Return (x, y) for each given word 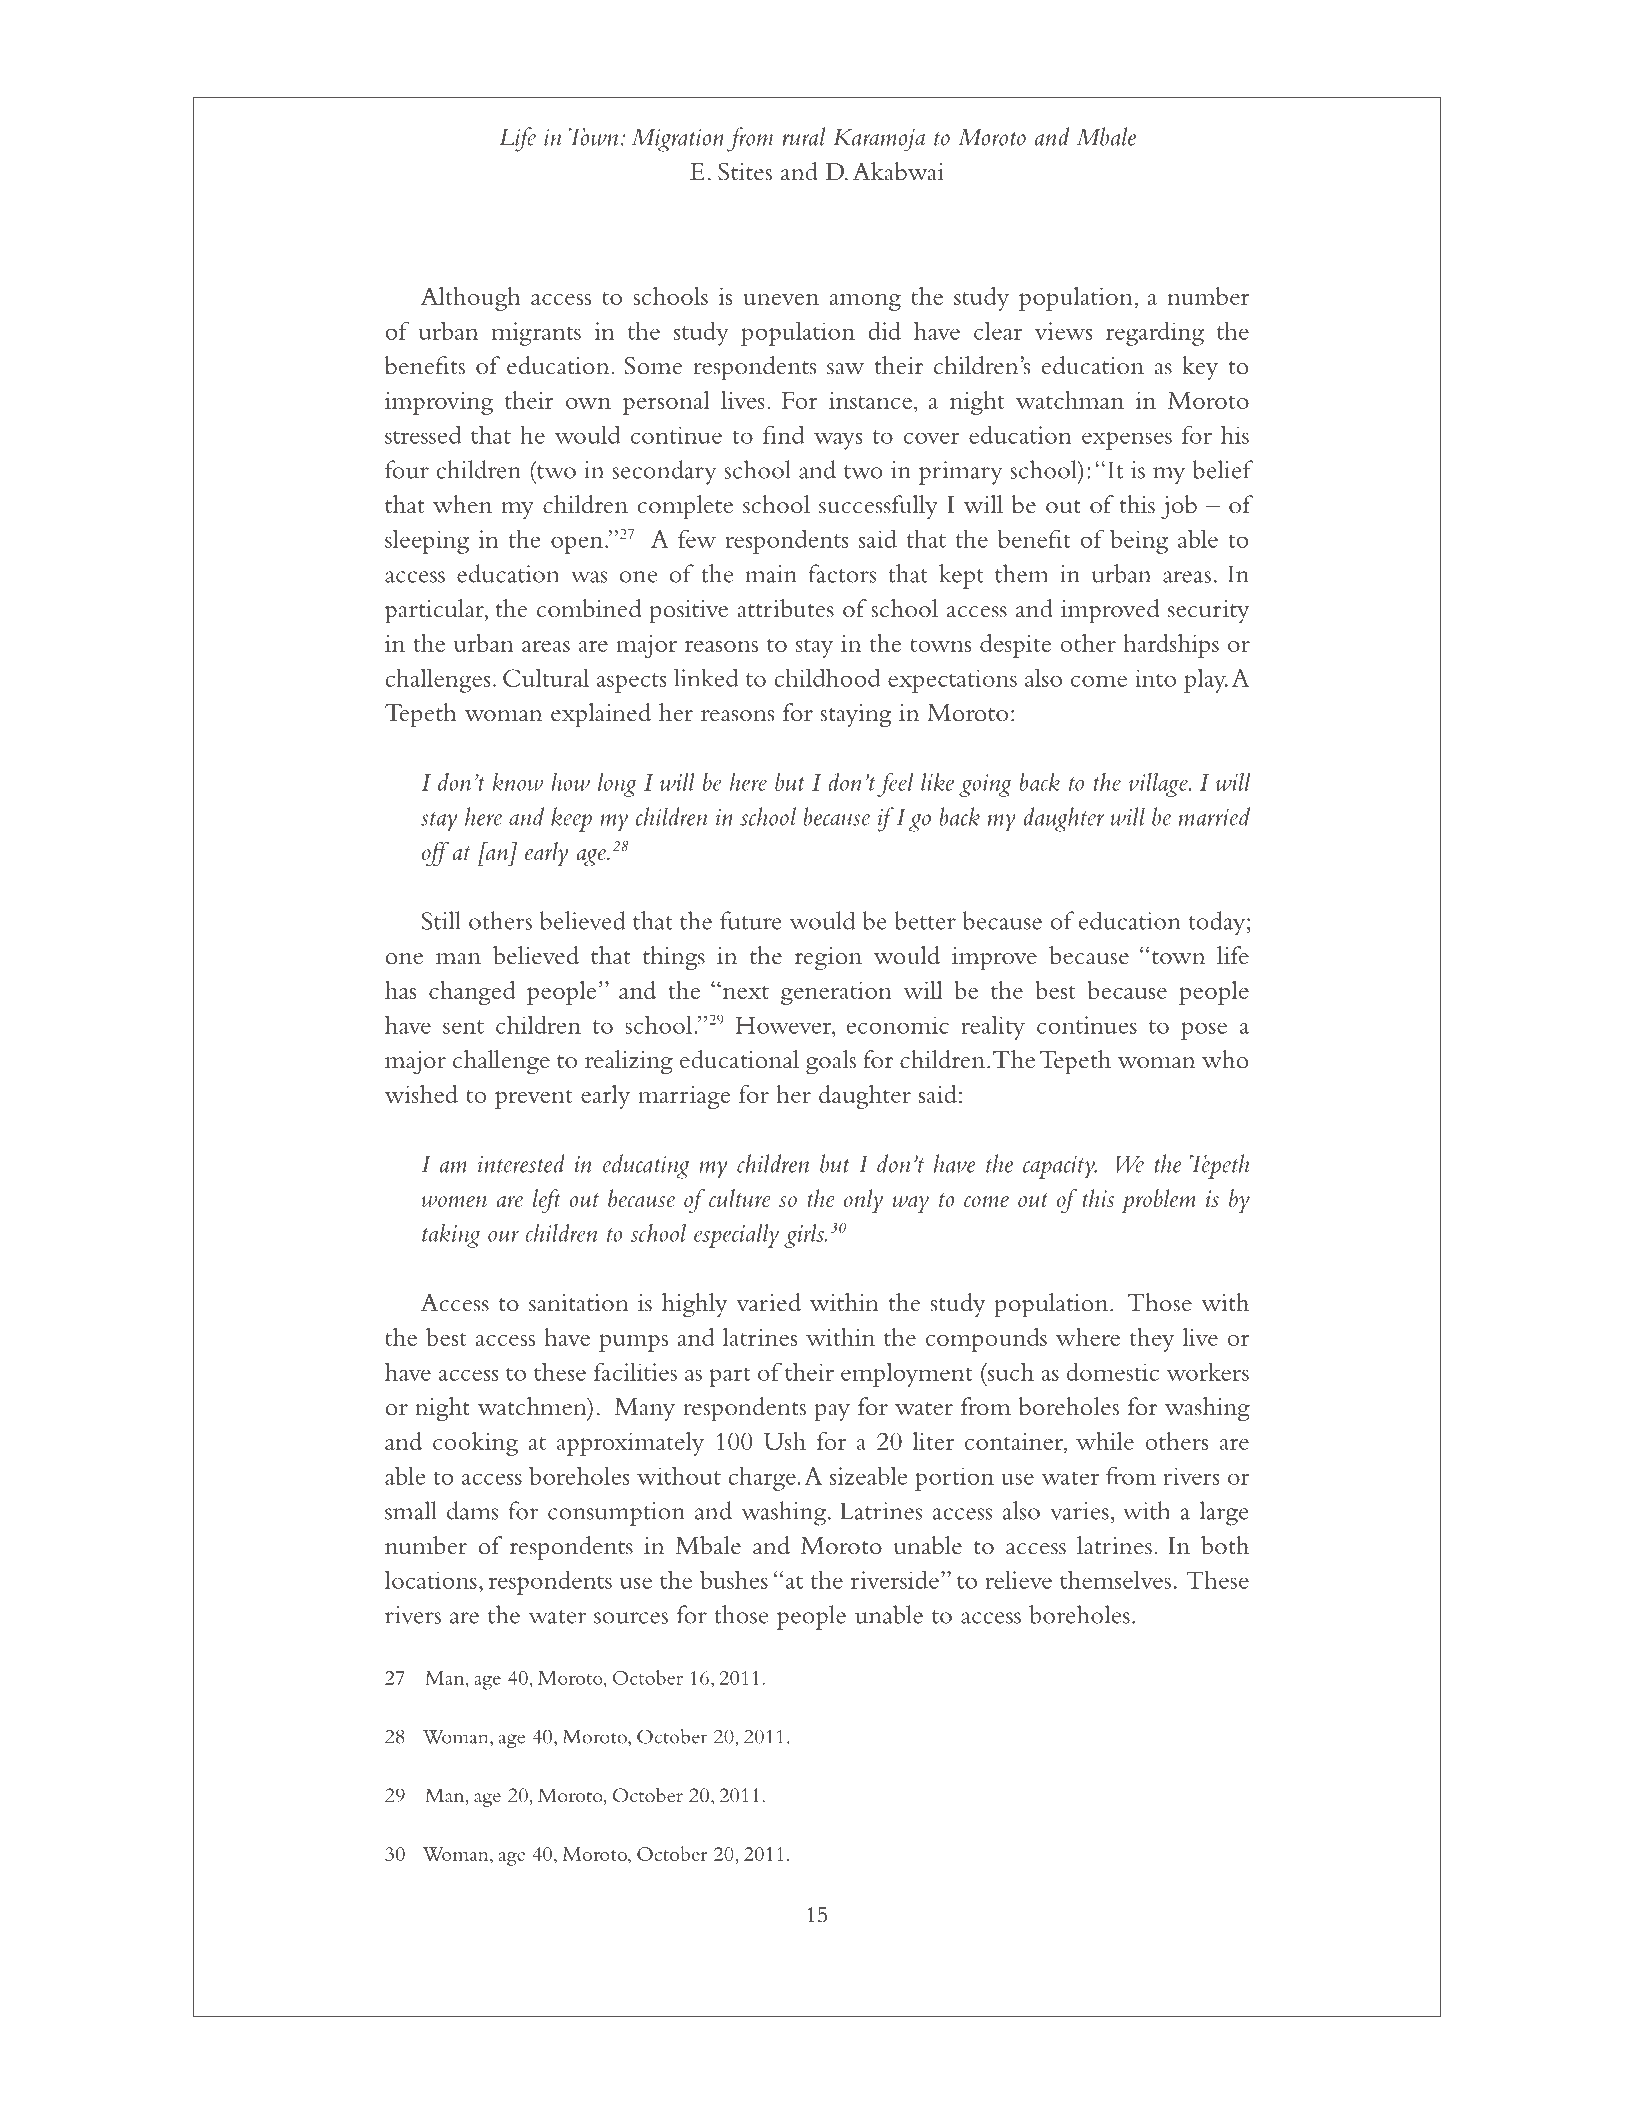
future (751, 920)
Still (441, 920)
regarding (1155, 334)
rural (803, 136)
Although (471, 299)
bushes (734, 1579)
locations (431, 1579)
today (1218, 923)
